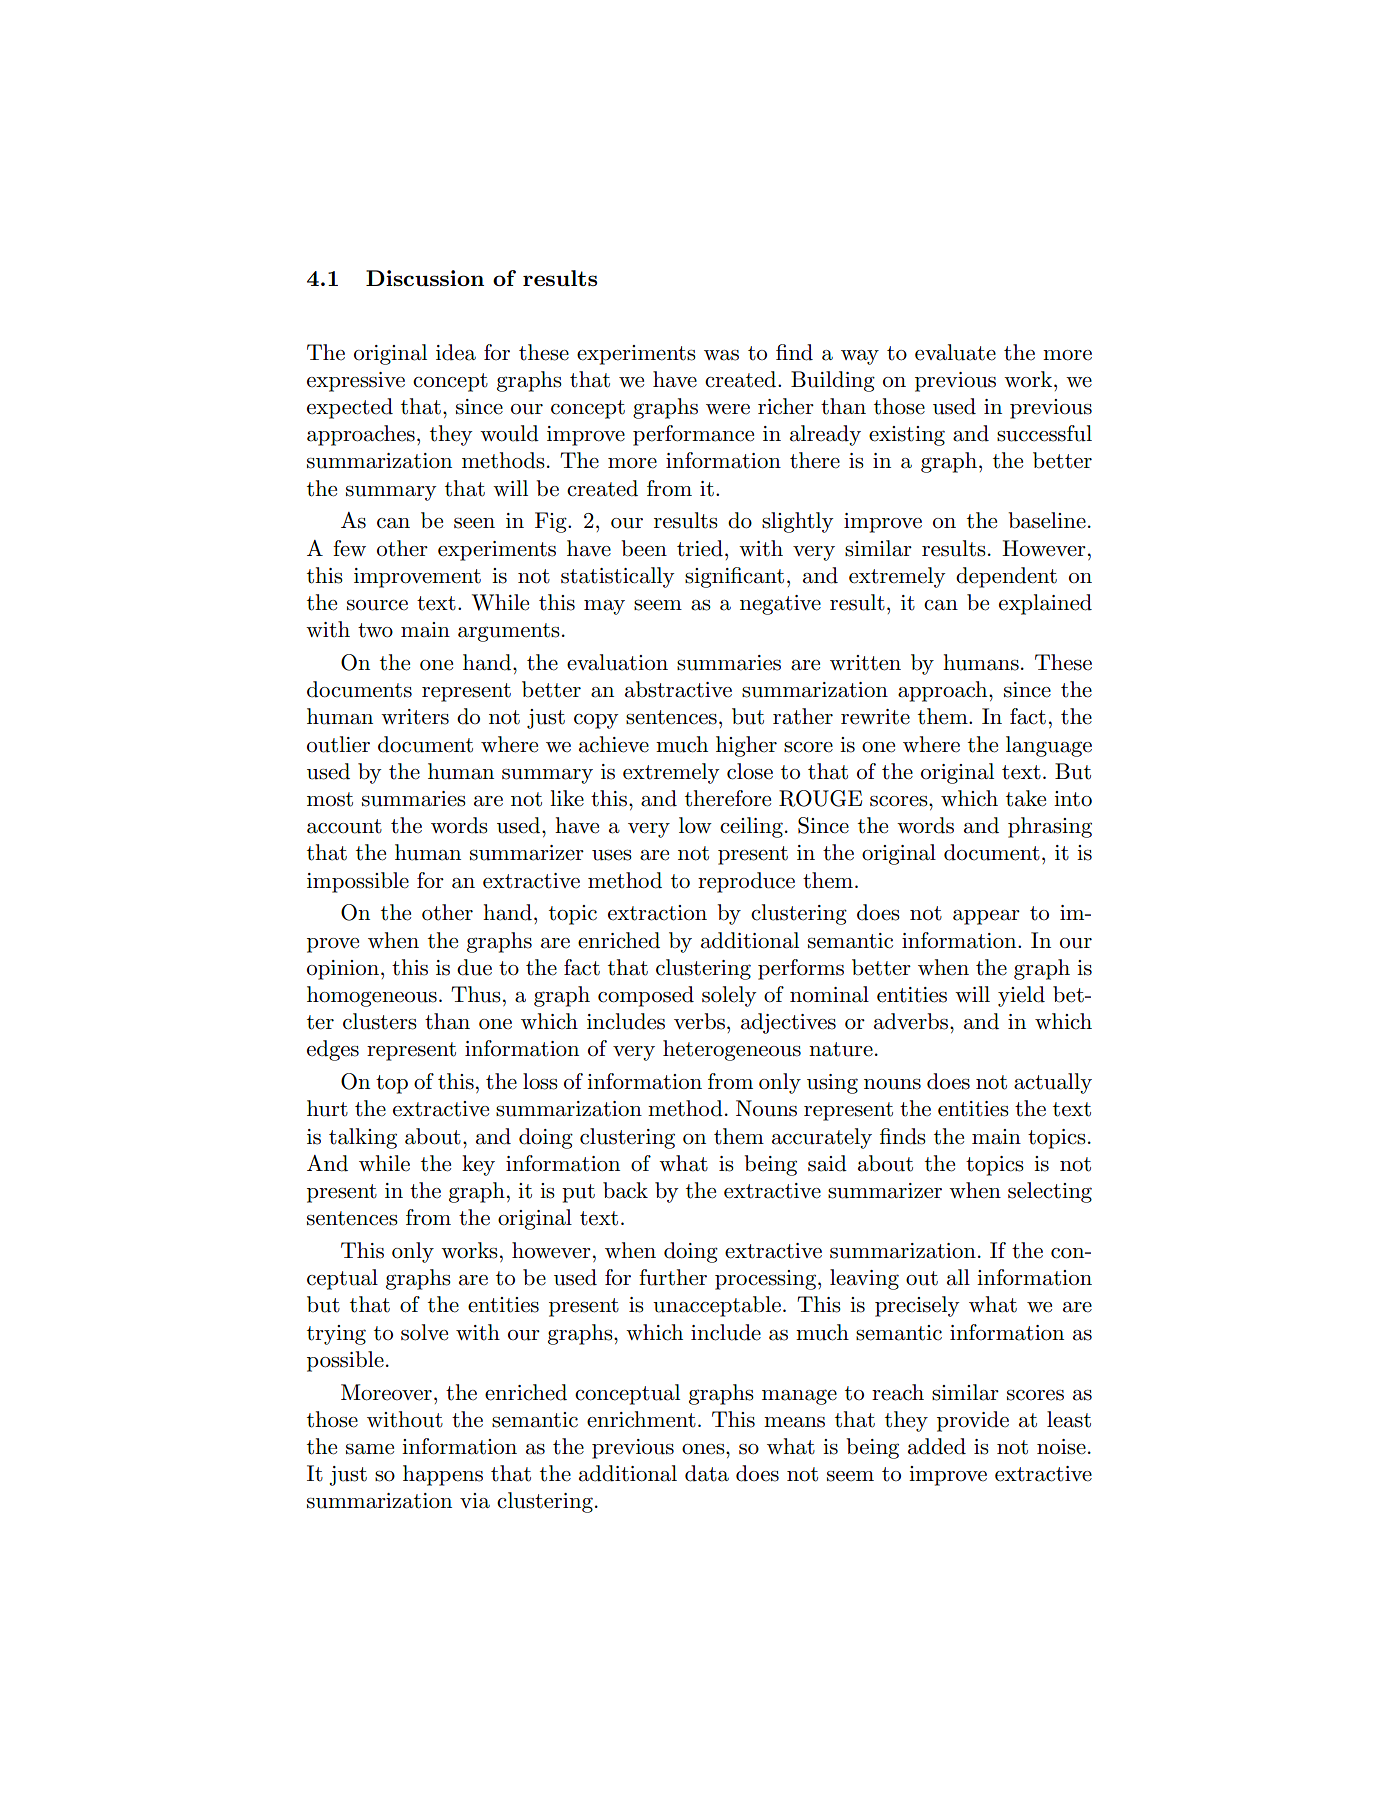 This document has width=1392, height=1802. I want to click on account, so click(344, 826).
